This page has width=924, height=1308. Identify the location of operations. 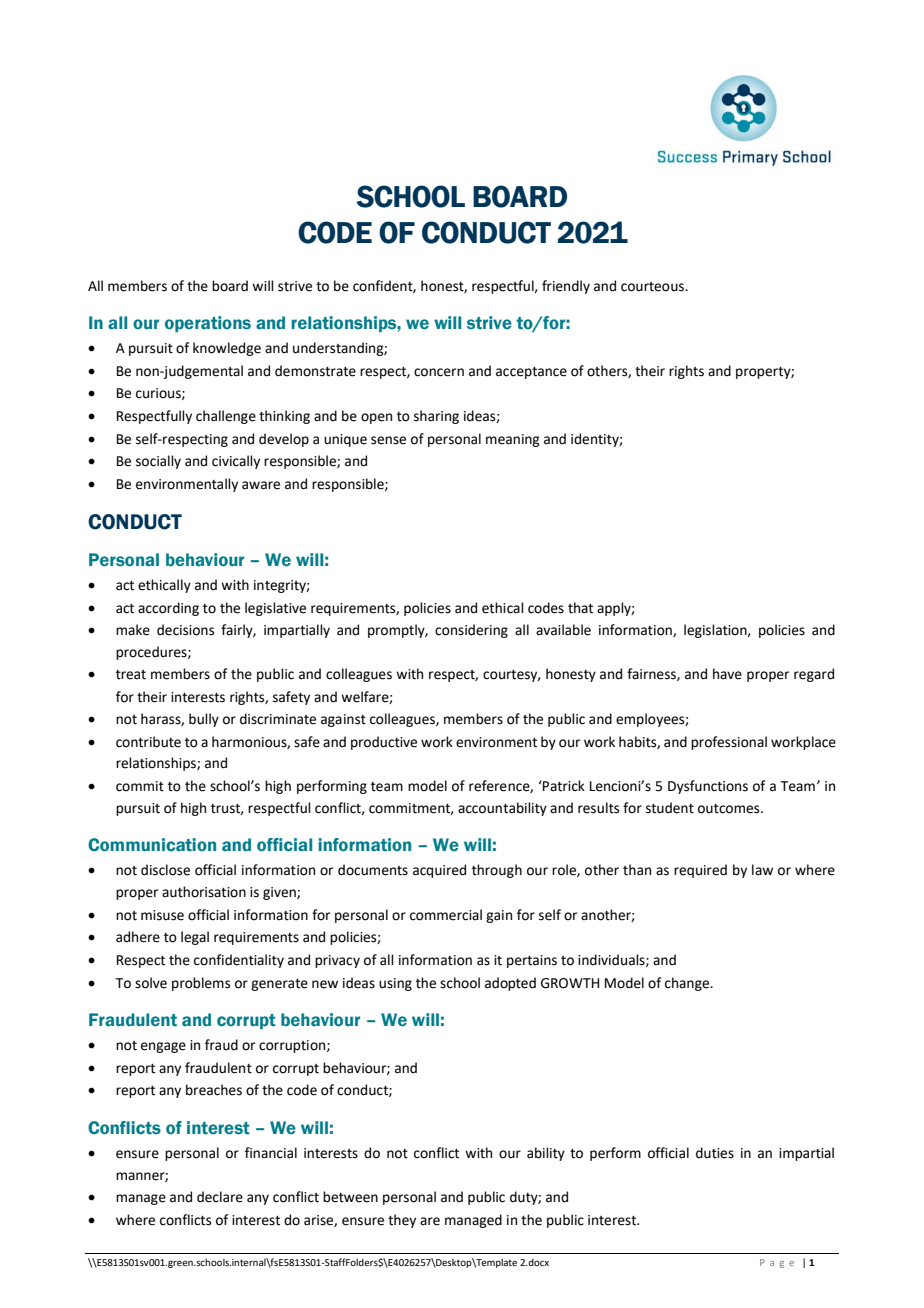
(208, 324).
